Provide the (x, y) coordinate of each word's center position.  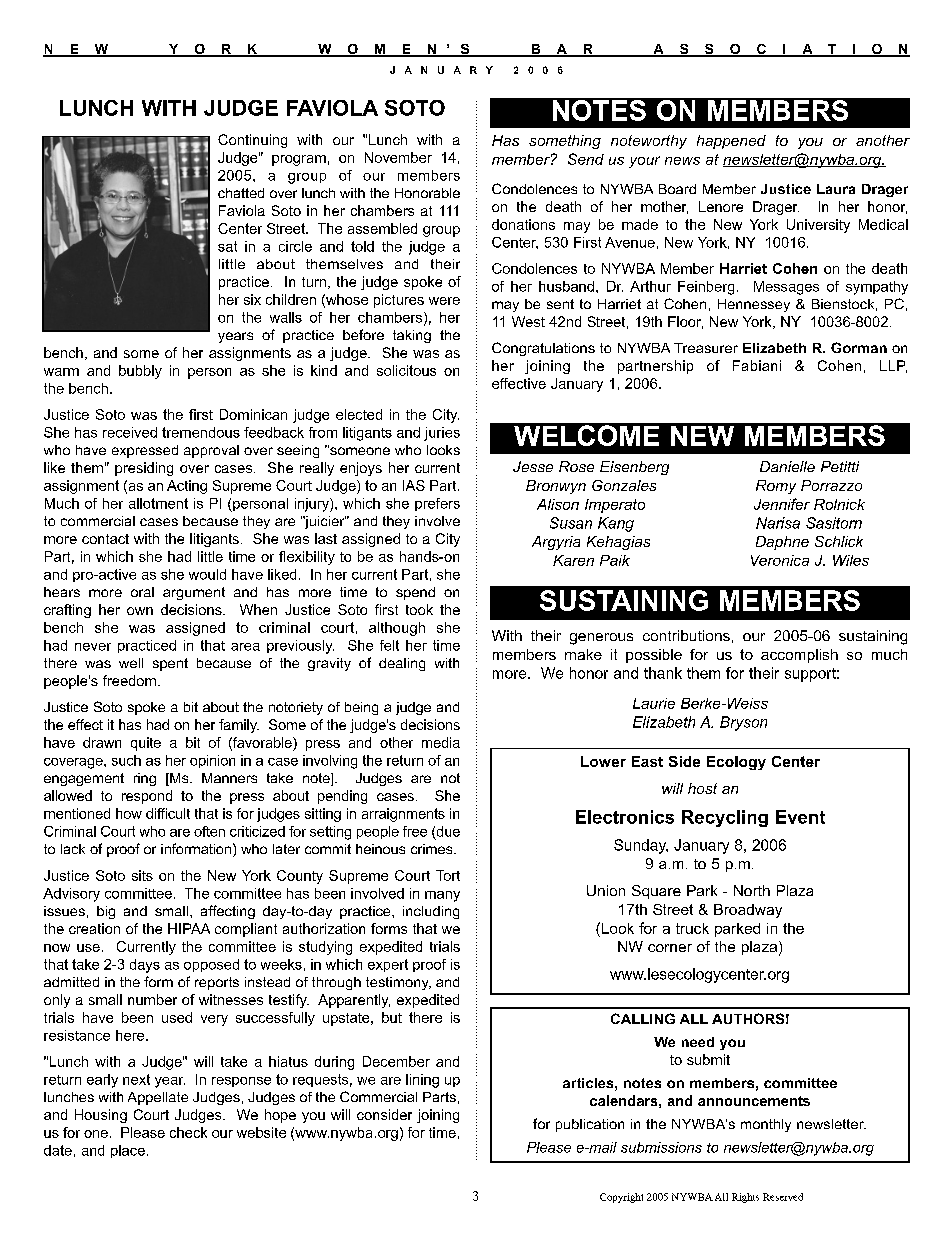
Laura (836, 189)
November (398, 157)
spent (170, 664)
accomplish (799, 656)
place (128, 1151)
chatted (241, 193)
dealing (402, 664)
